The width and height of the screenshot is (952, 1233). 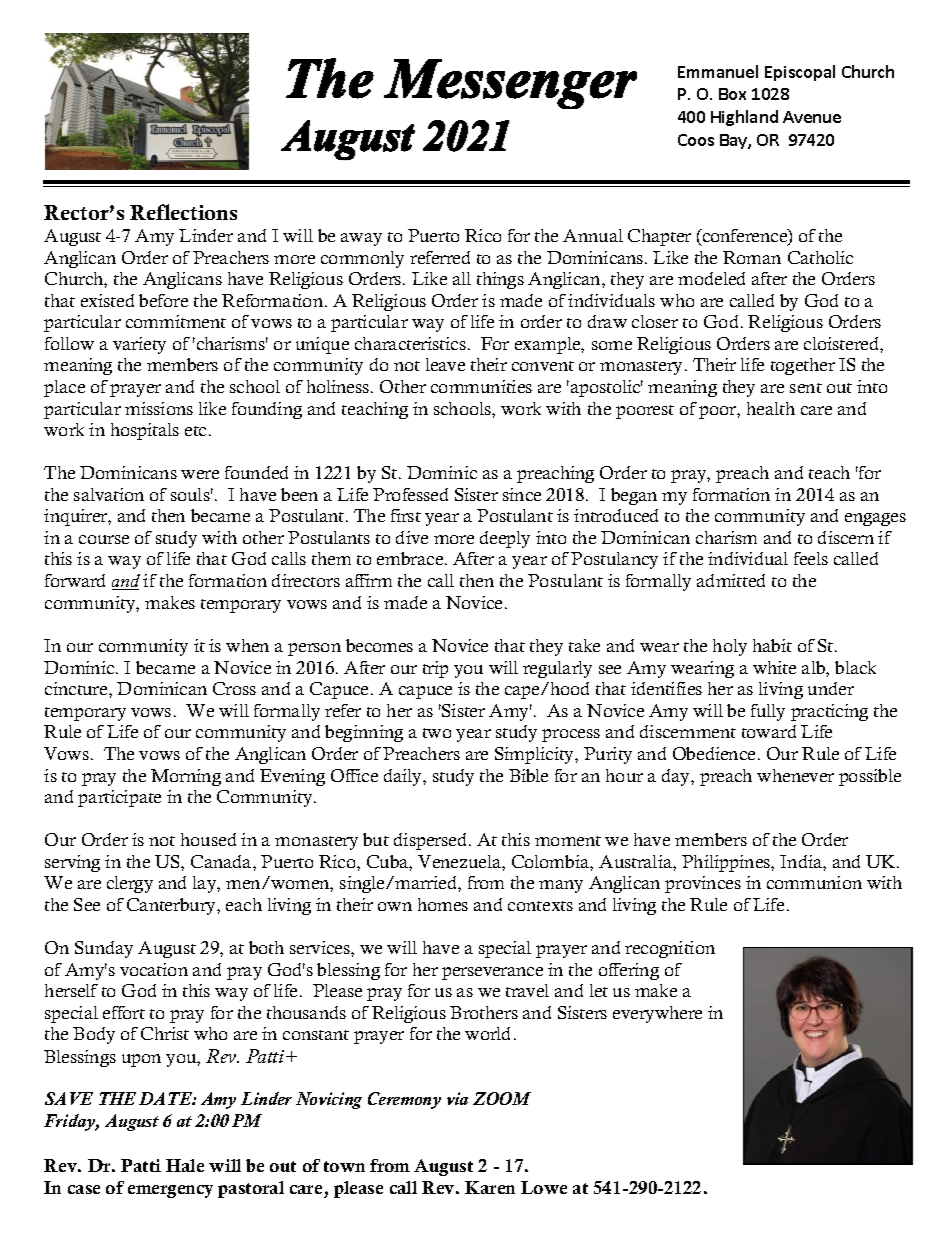 I want to click on Reflections, so click(x=183, y=212).
